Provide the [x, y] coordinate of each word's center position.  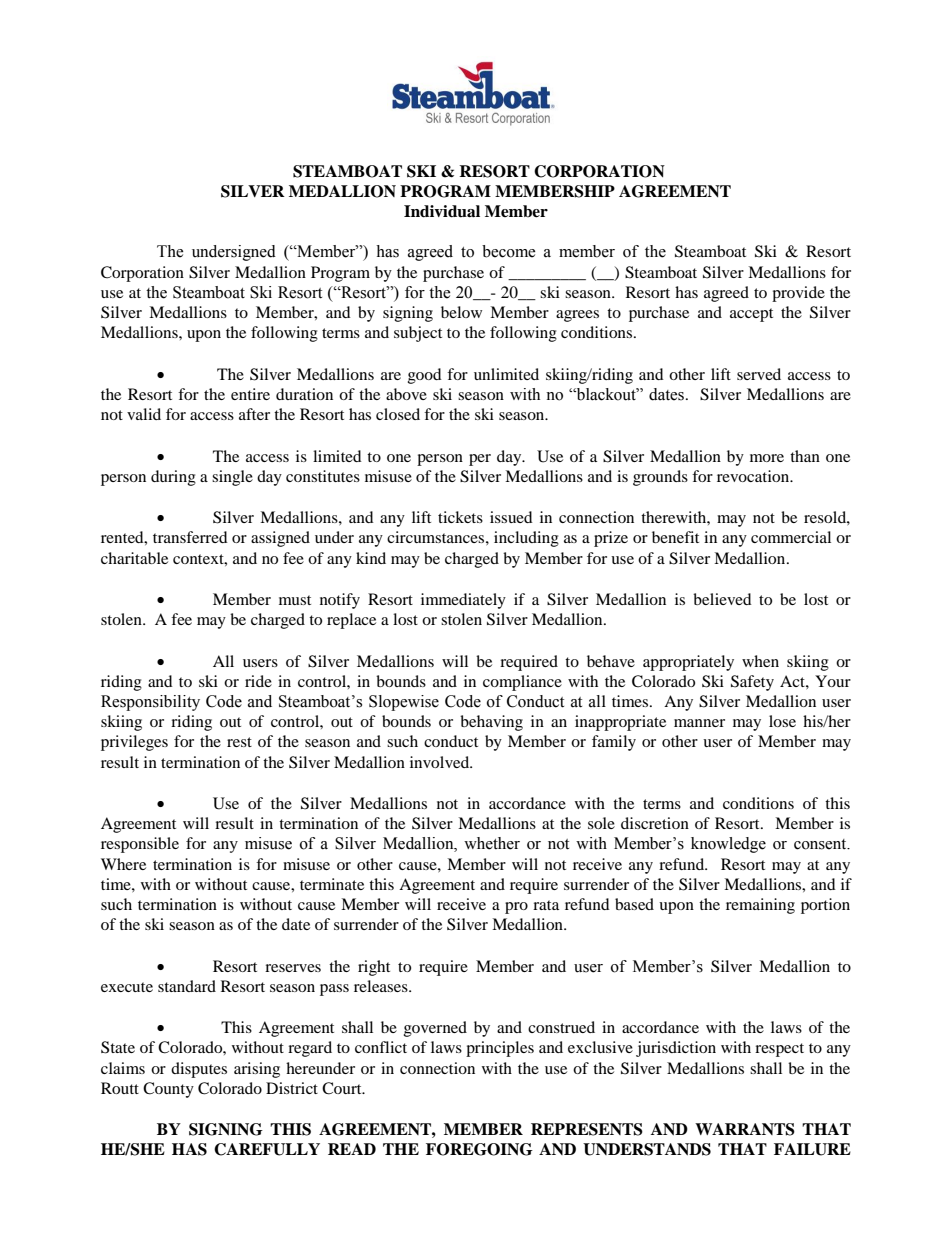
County [168, 1090]
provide [798, 294]
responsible [140, 845]
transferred [190, 537]
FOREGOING [479, 1149]
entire [250, 394]
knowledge [728, 845]
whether [492, 843]
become [509, 251]
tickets [460, 517]
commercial [791, 537]
